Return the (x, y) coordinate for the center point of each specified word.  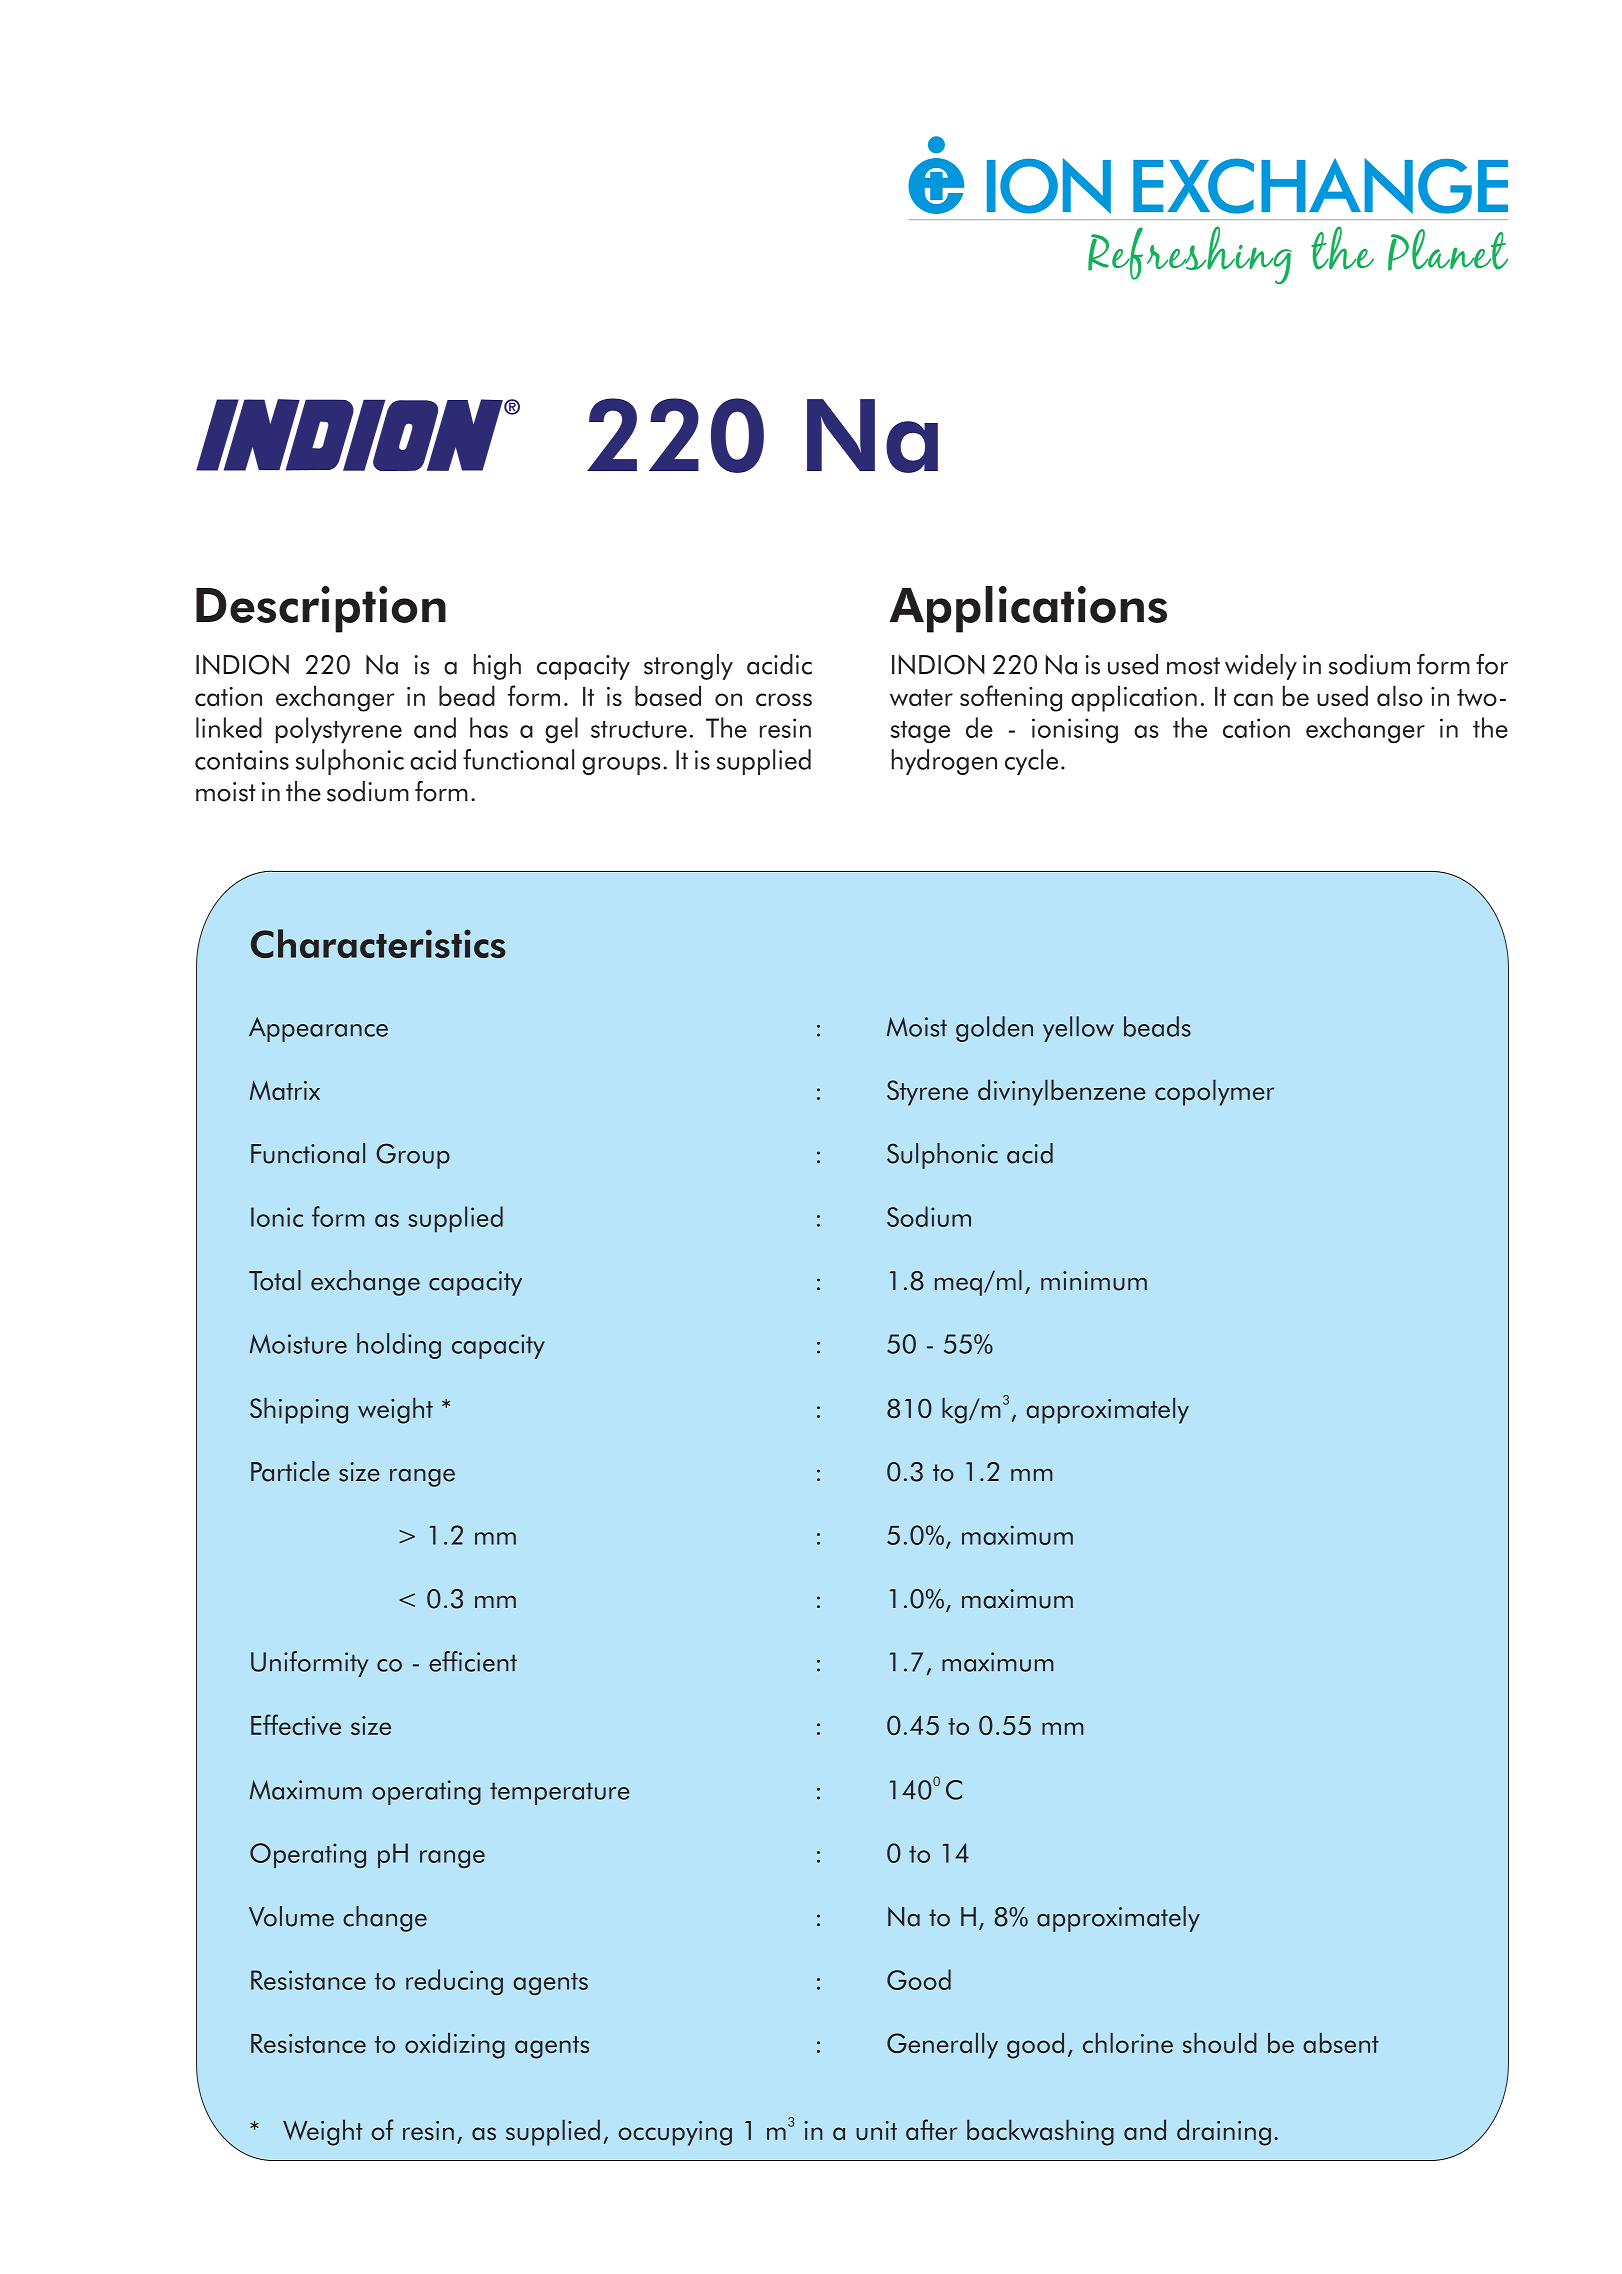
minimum (1094, 1281)
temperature (560, 1793)
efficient (473, 1661)
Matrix (285, 1090)
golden (994, 1029)
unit (876, 2130)
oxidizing (455, 2045)
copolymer (1214, 1092)
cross (784, 699)
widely (1261, 667)
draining (1224, 2132)
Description (321, 609)
